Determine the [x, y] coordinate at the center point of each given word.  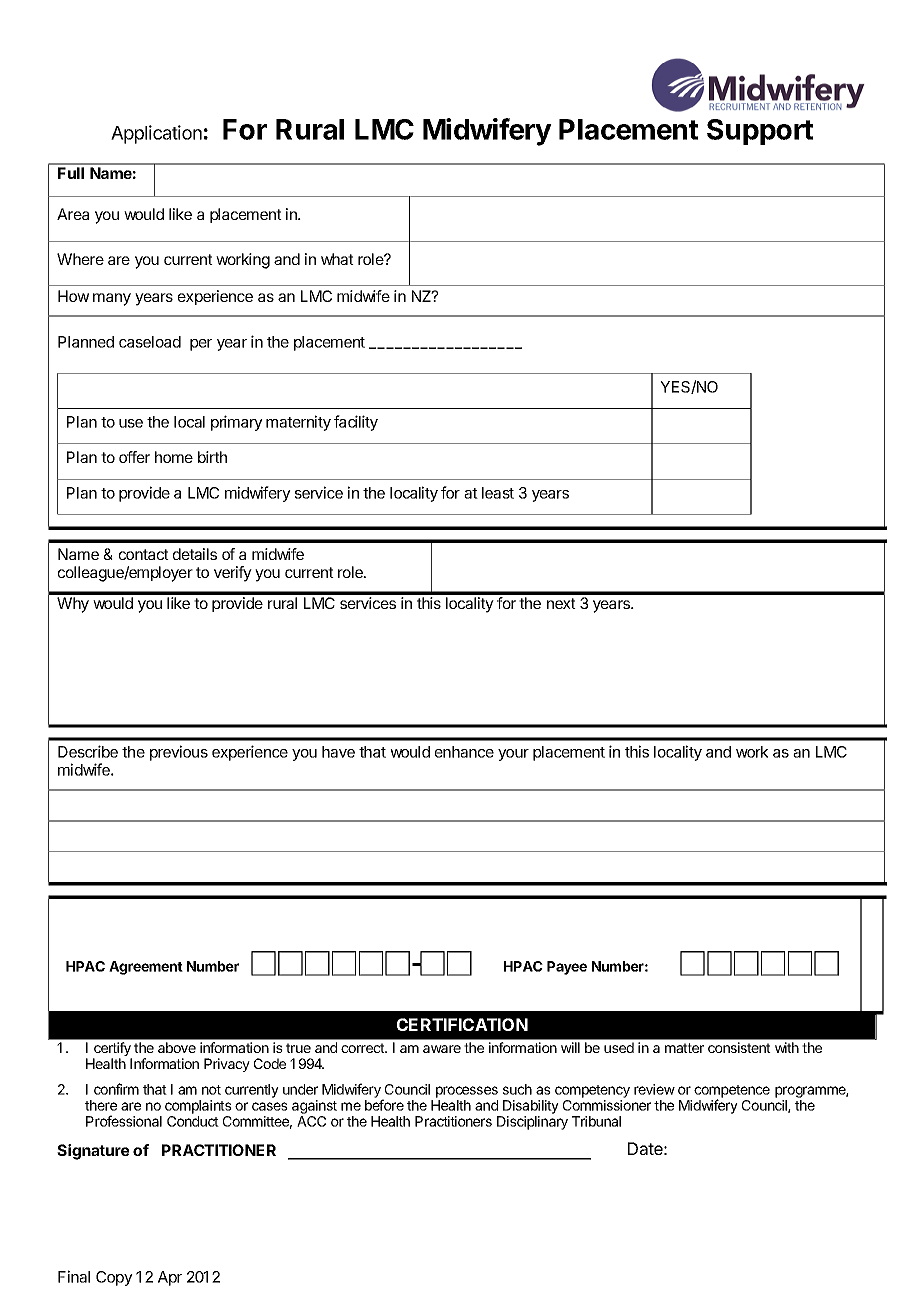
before [384, 1105]
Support [760, 132]
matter [684, 1048]
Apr [170, 1278]
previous [179, 753]
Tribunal [596, 1121]
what [337, 259]
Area [73, 214]
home [174, 457]
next [561, 603]
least [498, 493]
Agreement [146, 968]
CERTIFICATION [462, 1024]
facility [356, 423]
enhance [464, 752]
